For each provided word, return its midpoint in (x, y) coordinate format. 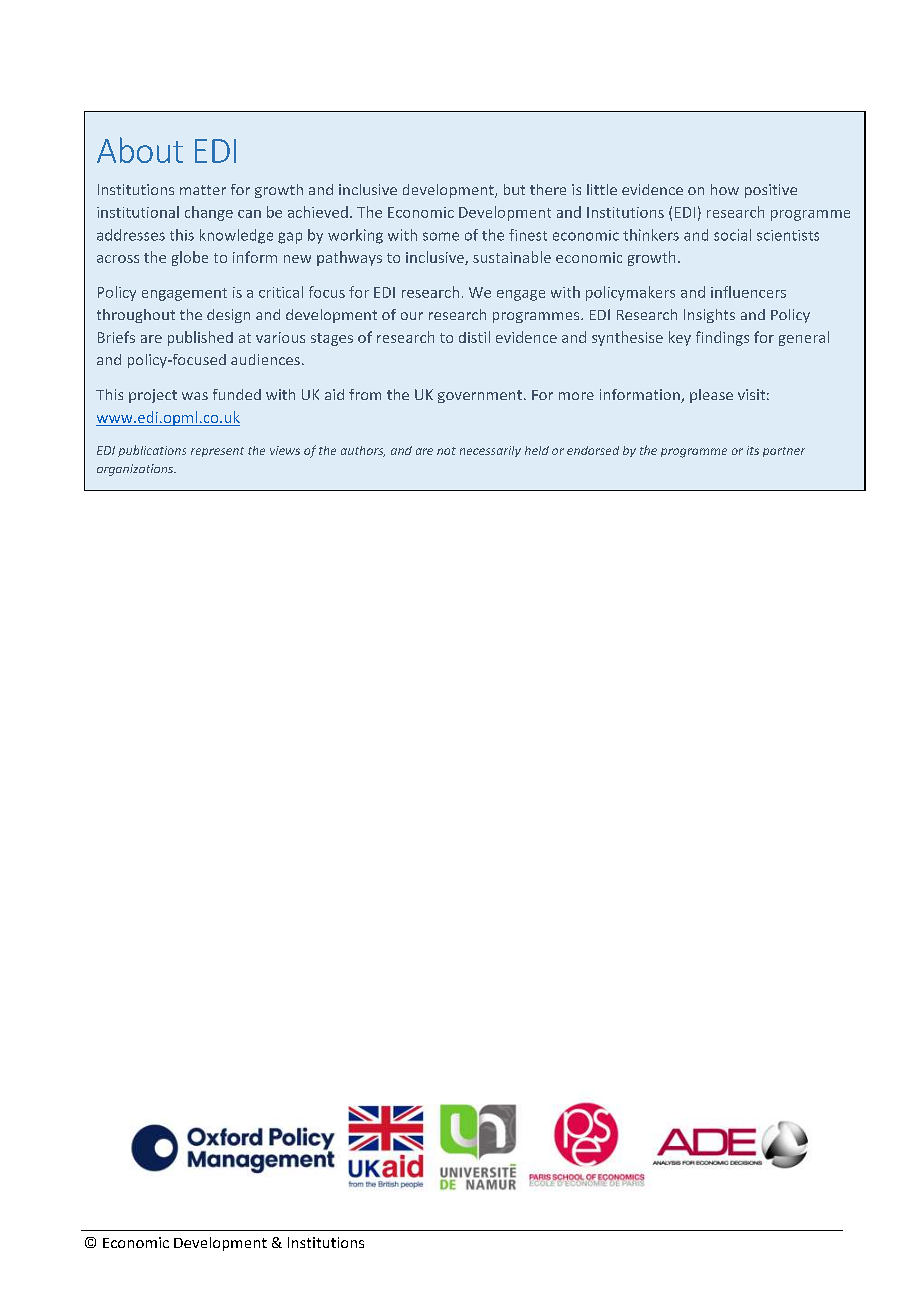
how (725, 189)
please (711, 396)
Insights (709, 316)
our (412, 316)
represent (217, 452)
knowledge (236, 236)
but (514, 189)
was (195, 396)
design (228, 316)
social (732, 235)
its (753, 450)
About (140, 150)
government (480, 396)
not (446, 451)
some (441, 236)
